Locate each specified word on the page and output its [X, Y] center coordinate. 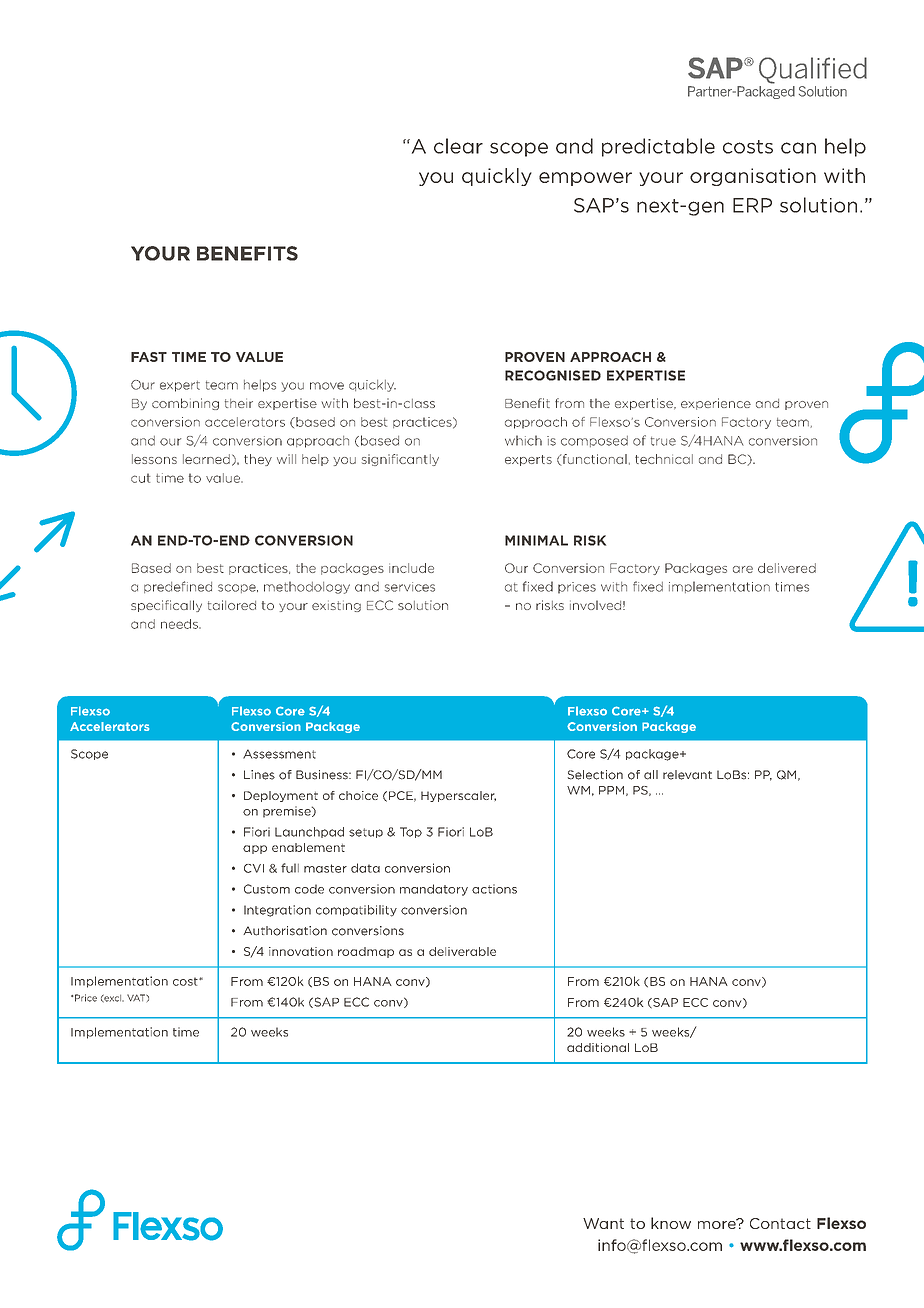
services [410, 587]
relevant [687, 775]
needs [180, 624]
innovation [301, 951]
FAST [149, 357]
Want [603, 1223]
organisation [753, 177]
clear [458, 146]
